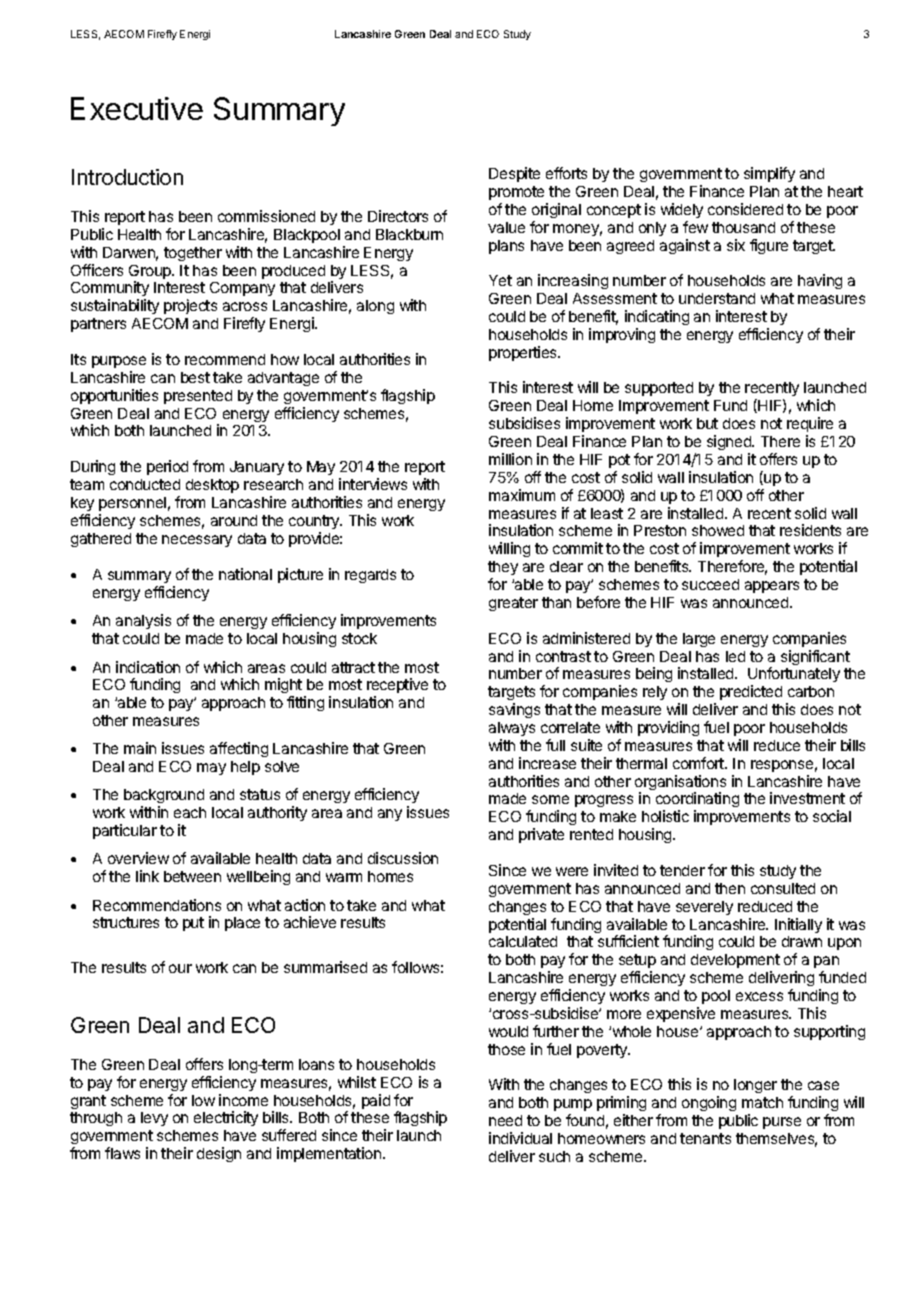 The height and width of the page is (1308, 924). I want to click on signed, so click(730, 442).
